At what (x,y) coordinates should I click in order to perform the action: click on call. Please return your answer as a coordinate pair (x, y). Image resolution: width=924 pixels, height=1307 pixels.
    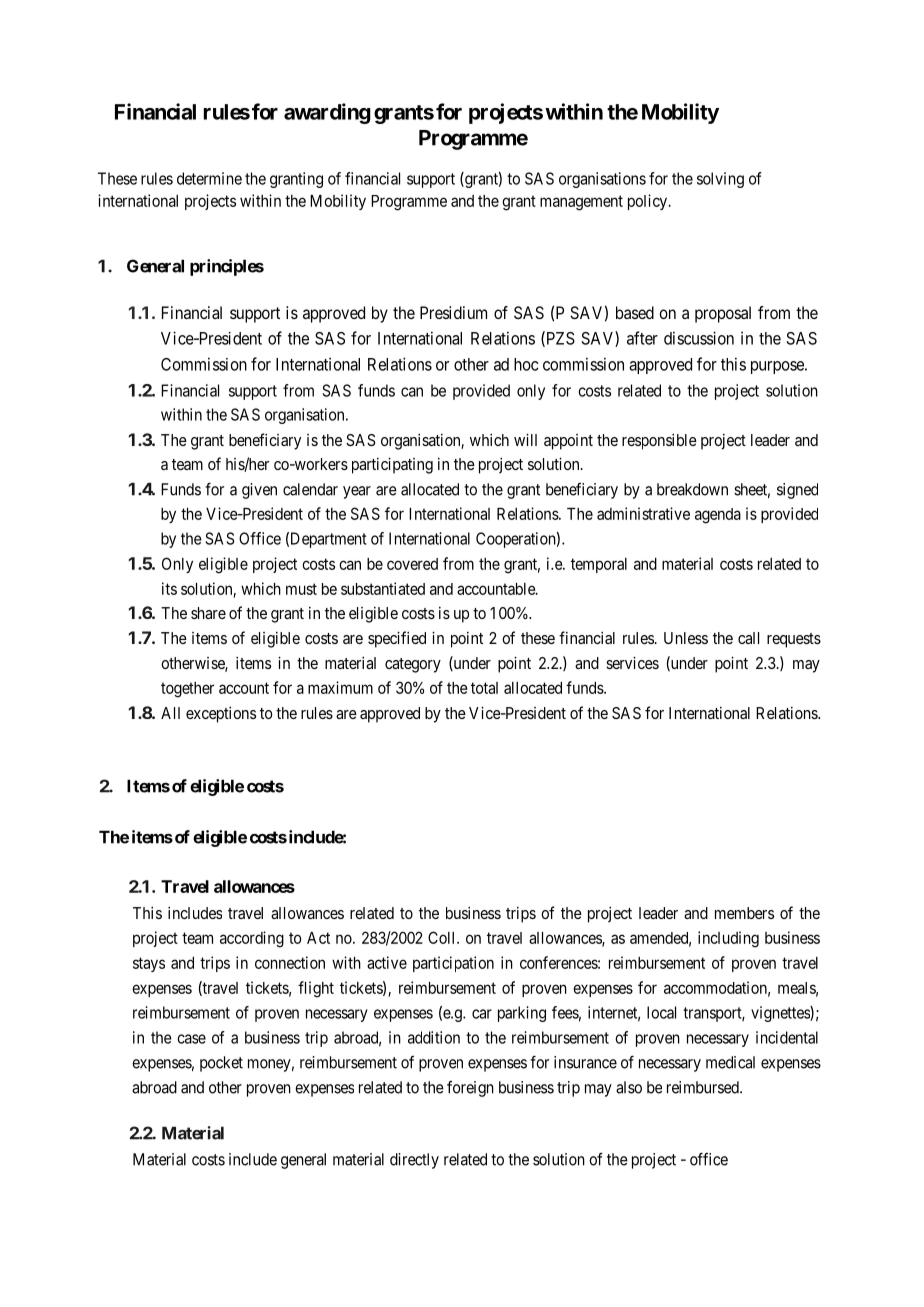
    Looking at the image, I should click on (748, 638).
